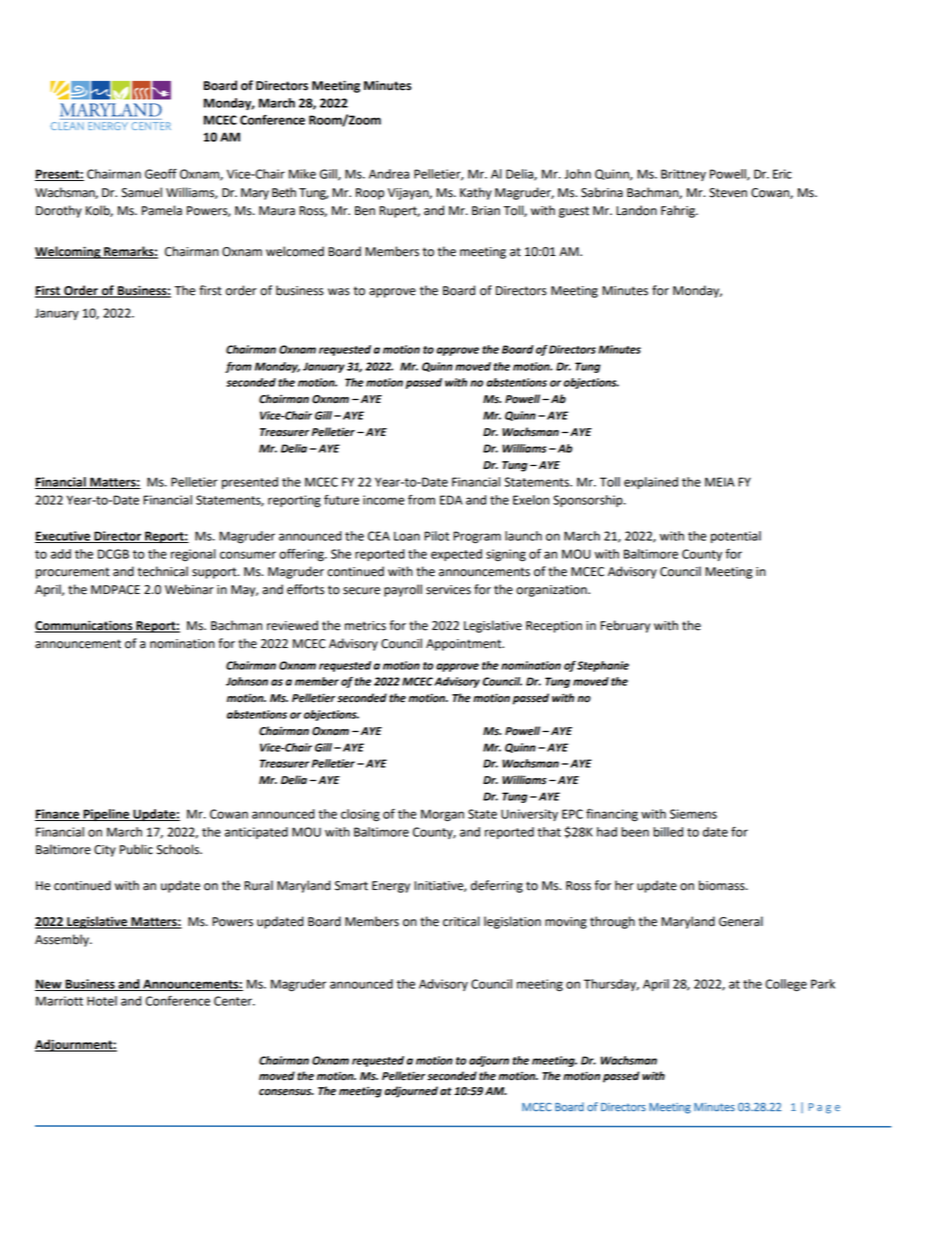 The width and height of the document is (952, 1233). What do you see at coordinates (85, 626) in the document?
I see `Communications` at bounding box center [85, 626].
